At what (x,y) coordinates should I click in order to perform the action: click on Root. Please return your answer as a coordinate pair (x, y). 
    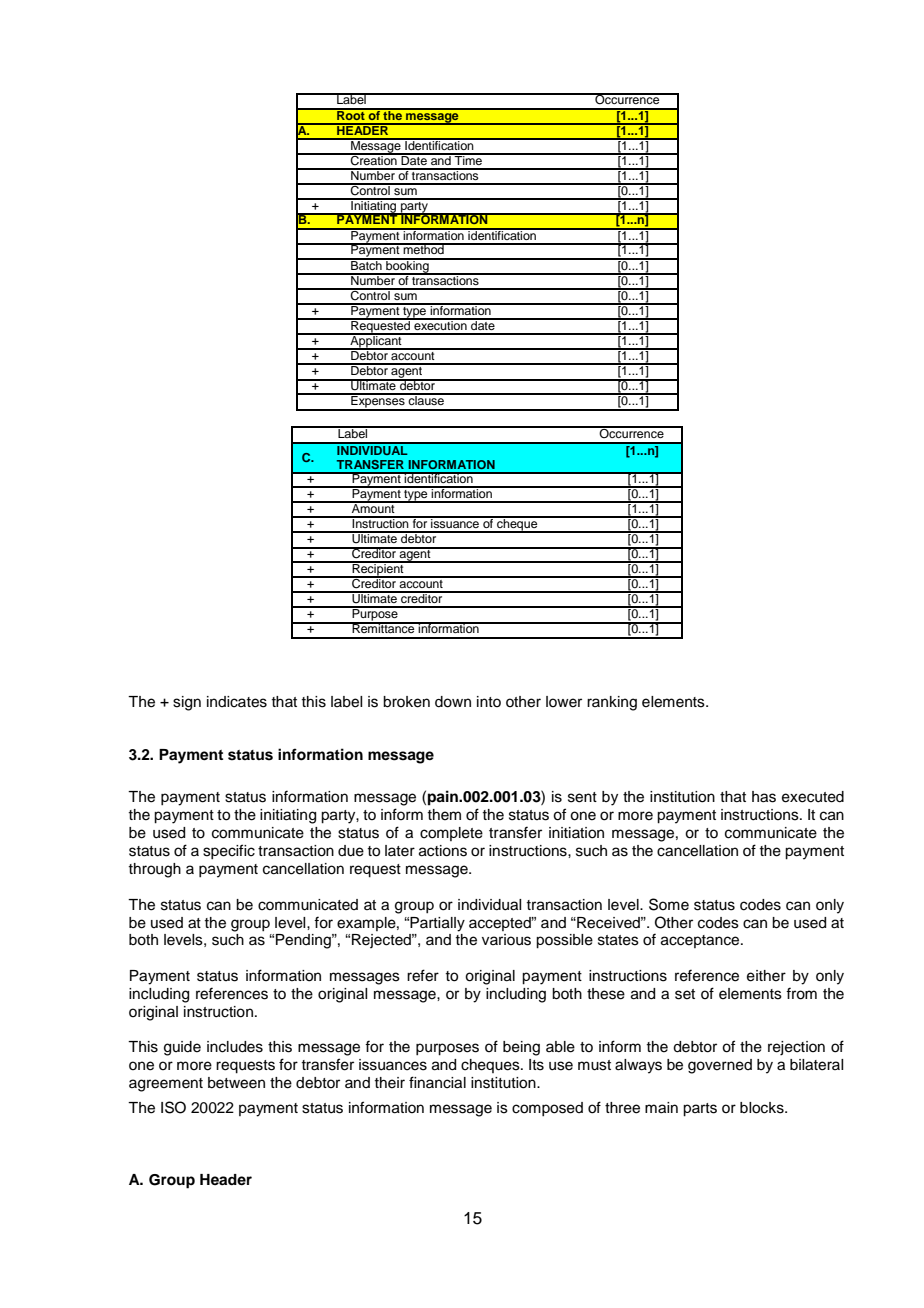
    Looking at the image, I should click on (351, 114).
